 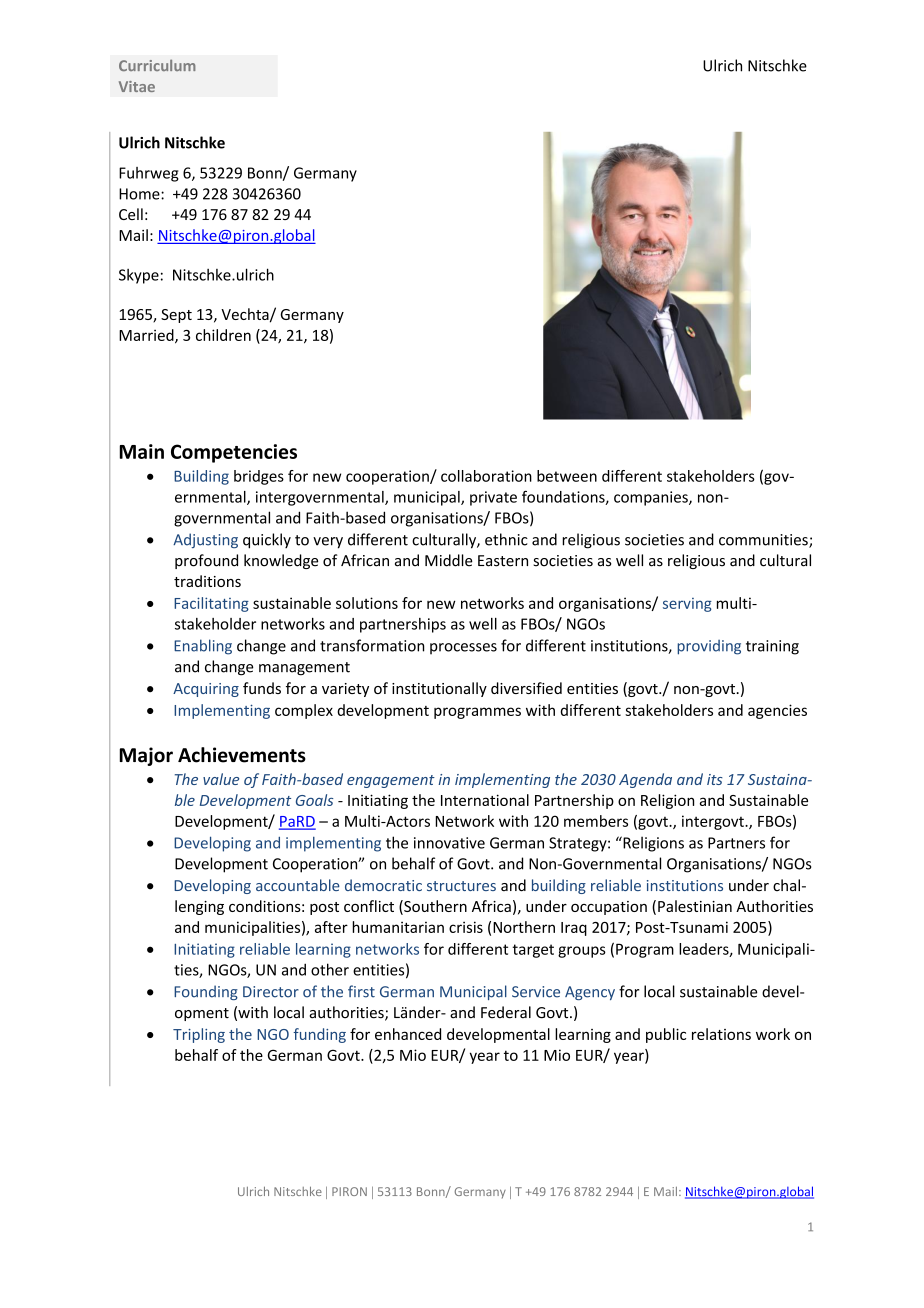 What do you see at coordinates (205, 540) in the screenshot?
I see `Adjusting` at bounding box center [205, 540].
